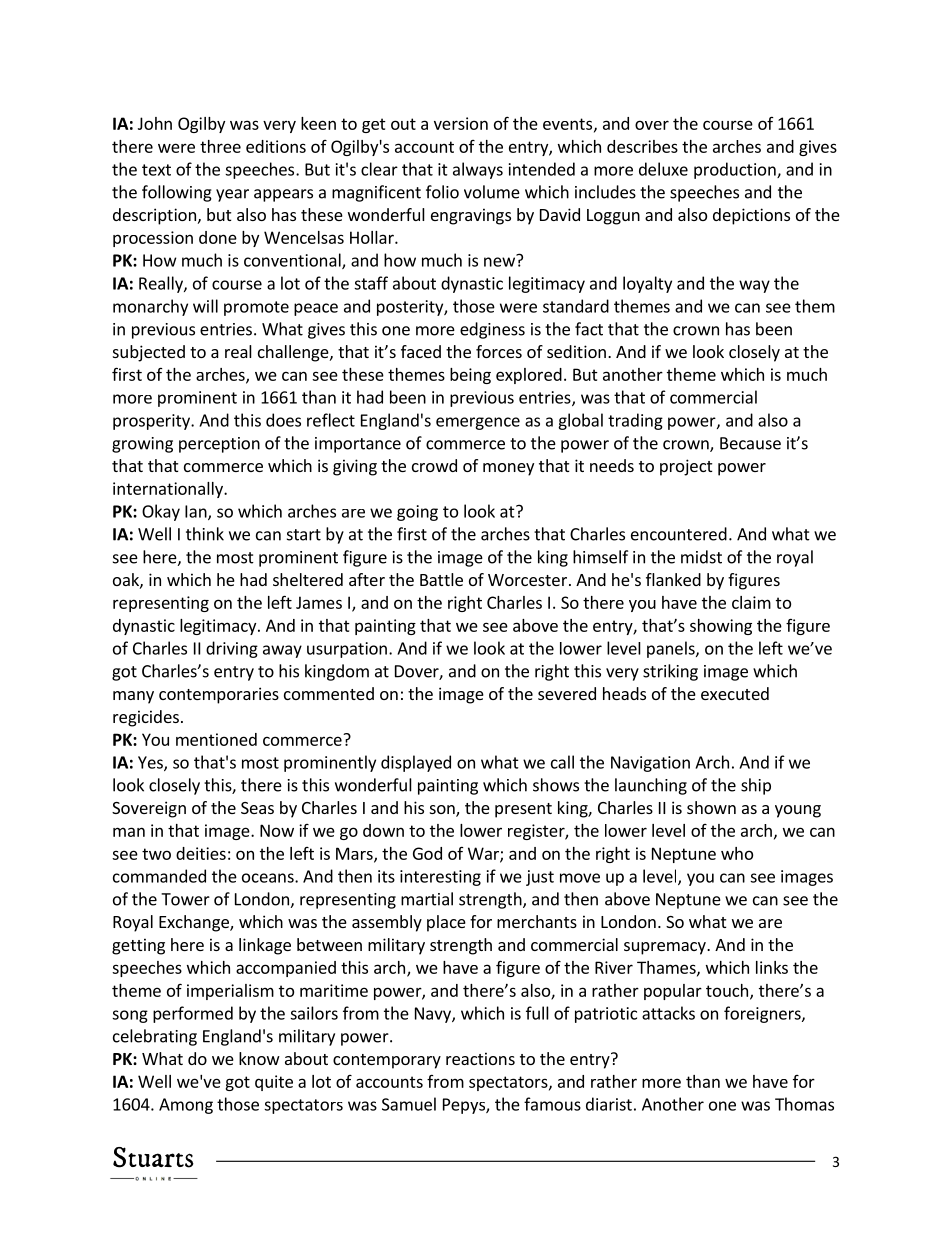  Describe the element at coordinates (440, 878) in the screenshot. I see `interesting` at that location.
